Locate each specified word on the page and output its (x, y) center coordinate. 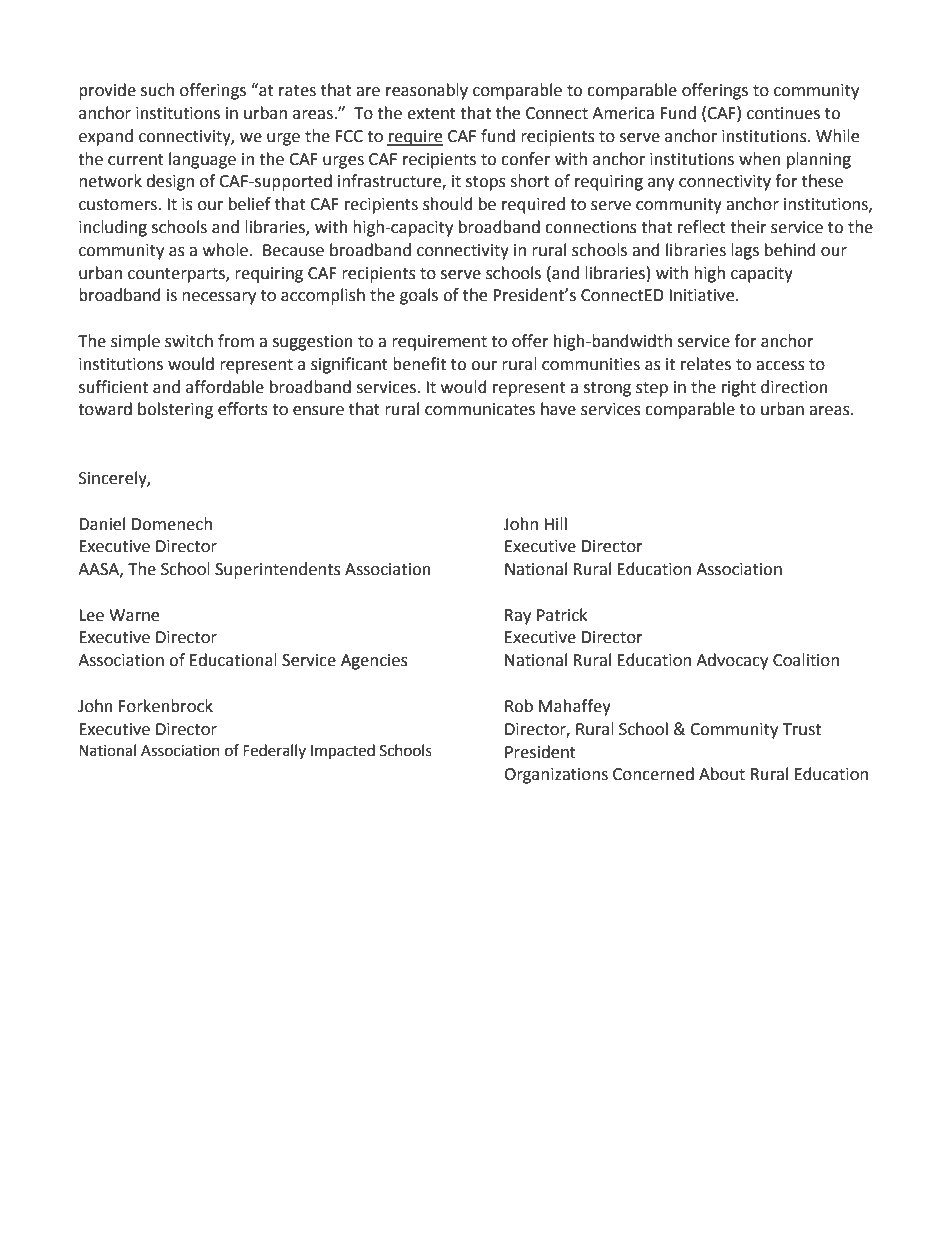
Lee (91, 615)
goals (419, 296)
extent (431, 114)
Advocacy (732, 661)
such (157, 90)
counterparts (177, 275)
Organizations (556, 776)
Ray (518, 617)
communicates (480, 409)
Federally (274, 751)
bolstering (175, 410)
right (739, 388)
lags (745, 251)
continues (783, 113)
